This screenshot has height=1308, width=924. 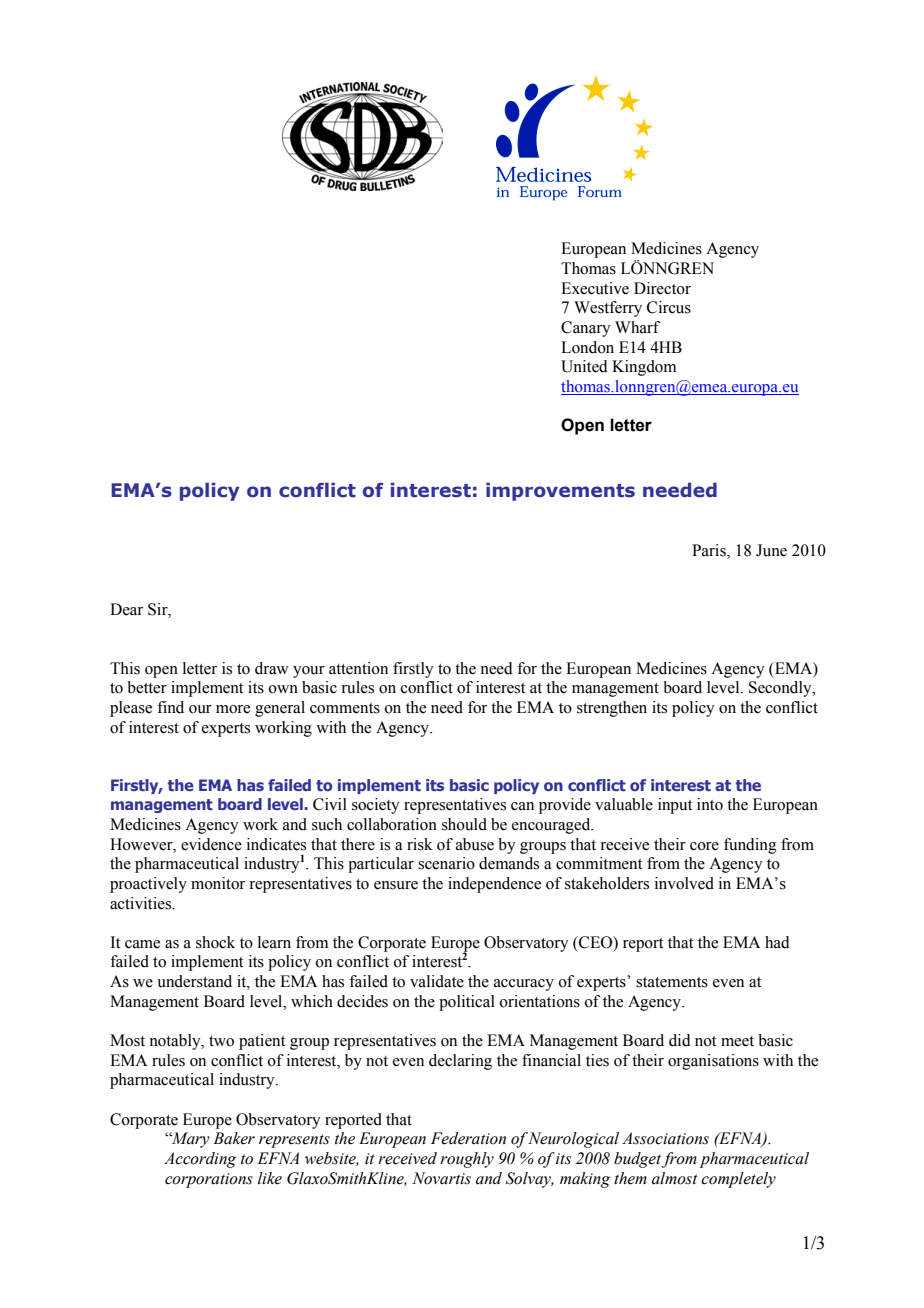 I want to click on involved, so click(x=684, y=883).
